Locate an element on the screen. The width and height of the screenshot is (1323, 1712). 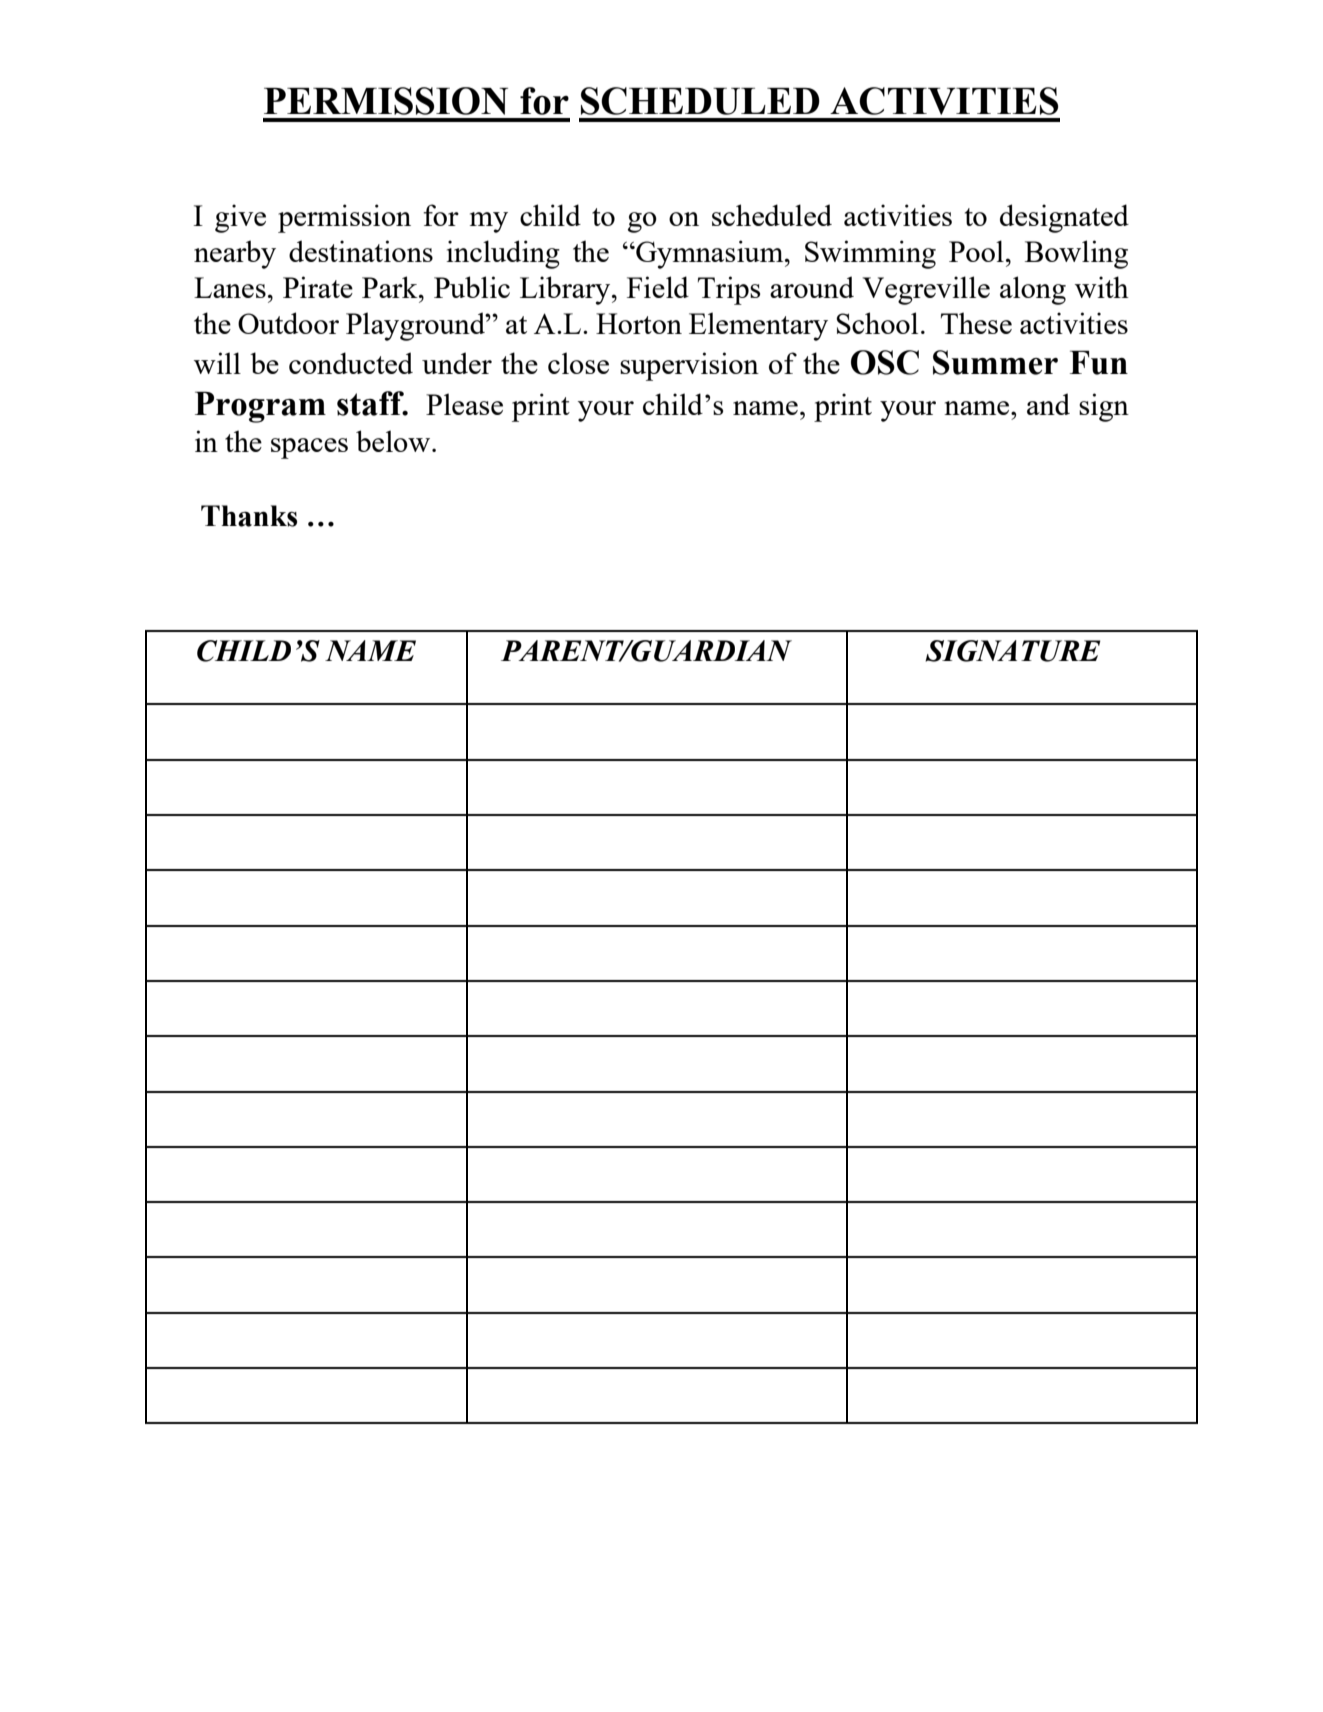
spaces is located at coordinates (309, 448).
